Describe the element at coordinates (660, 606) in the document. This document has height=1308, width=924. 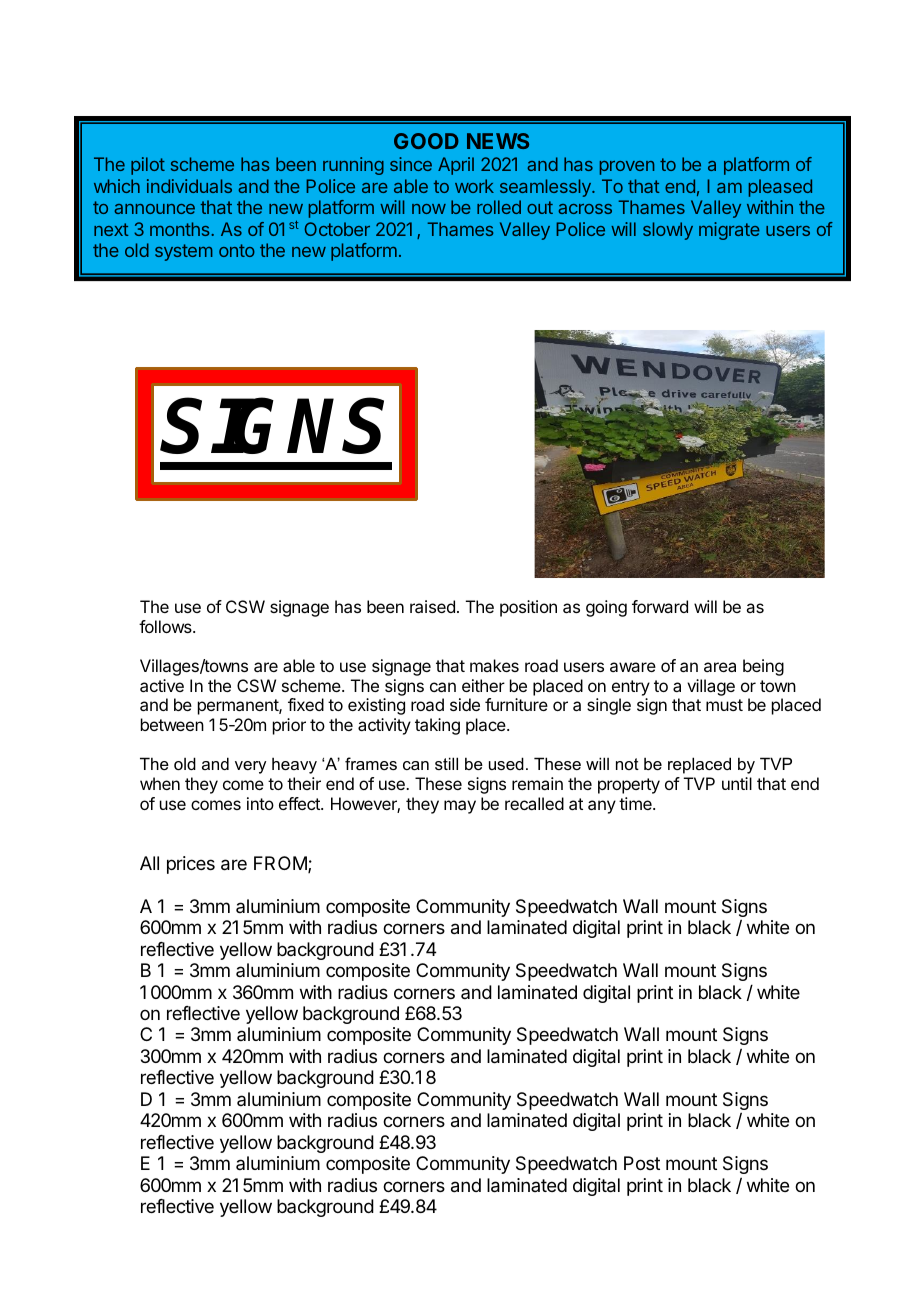
I see `forward` at that location.
